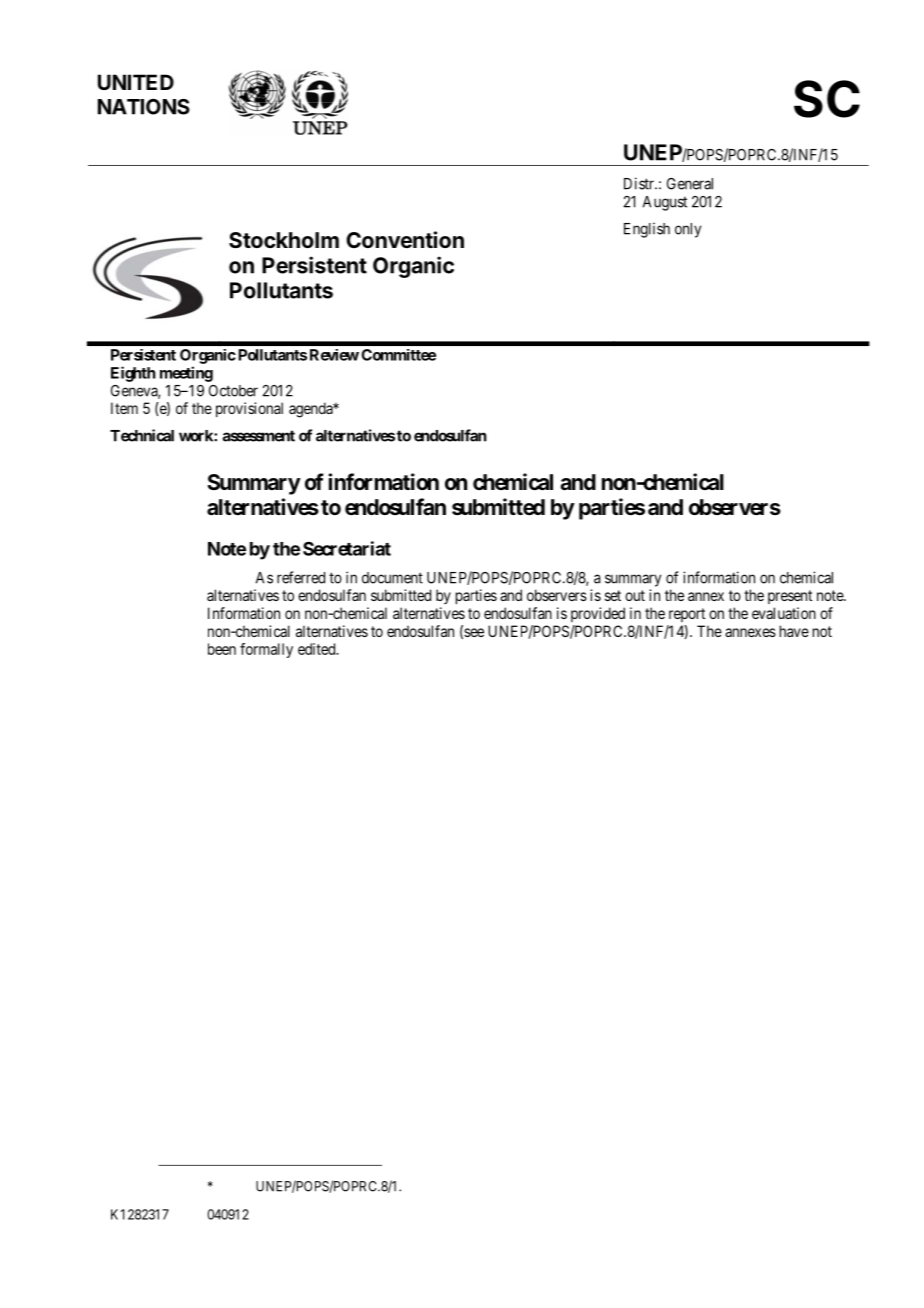 The height and width of the page is (1308, 924). What do you see at coordinates (665, 203) in the page?
I see `August` at bounding box center [665, 203].
